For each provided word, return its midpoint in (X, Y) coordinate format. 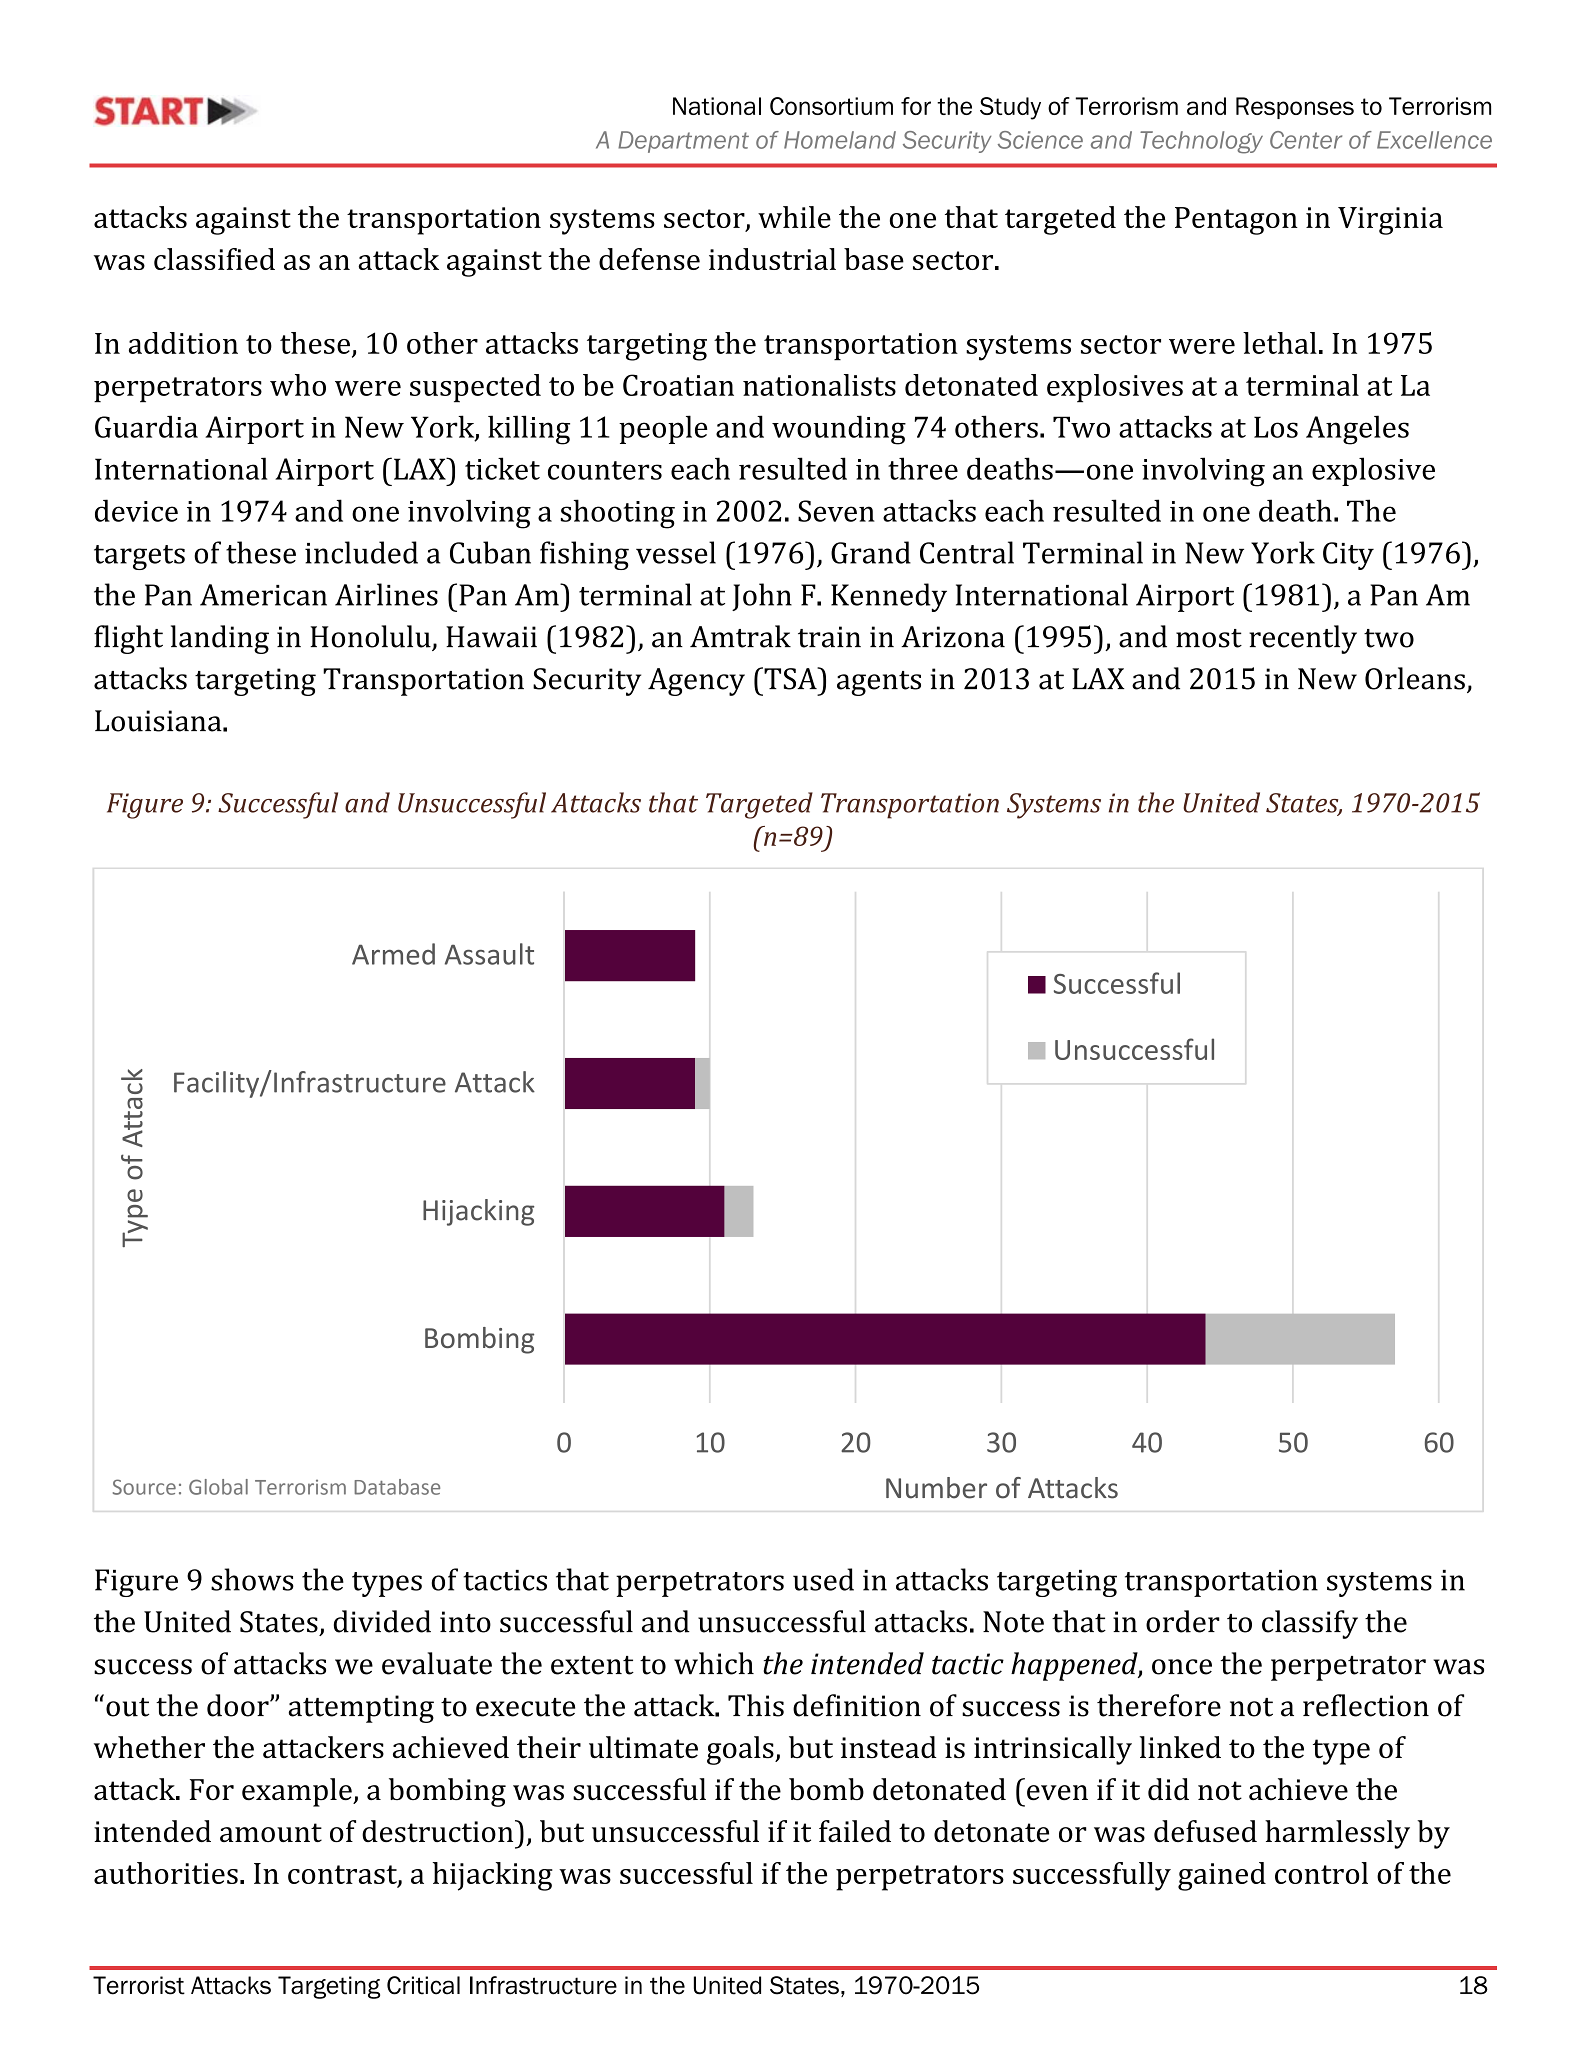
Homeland (840, 140)
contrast (343, 1875)
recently (1303, 639)
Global (218, 1487)
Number (936, 1488)
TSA (790, 678)
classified (214, 259)
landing (220, 639)
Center (1306, 140)
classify (1310, 1624)
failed (855, 1831)
